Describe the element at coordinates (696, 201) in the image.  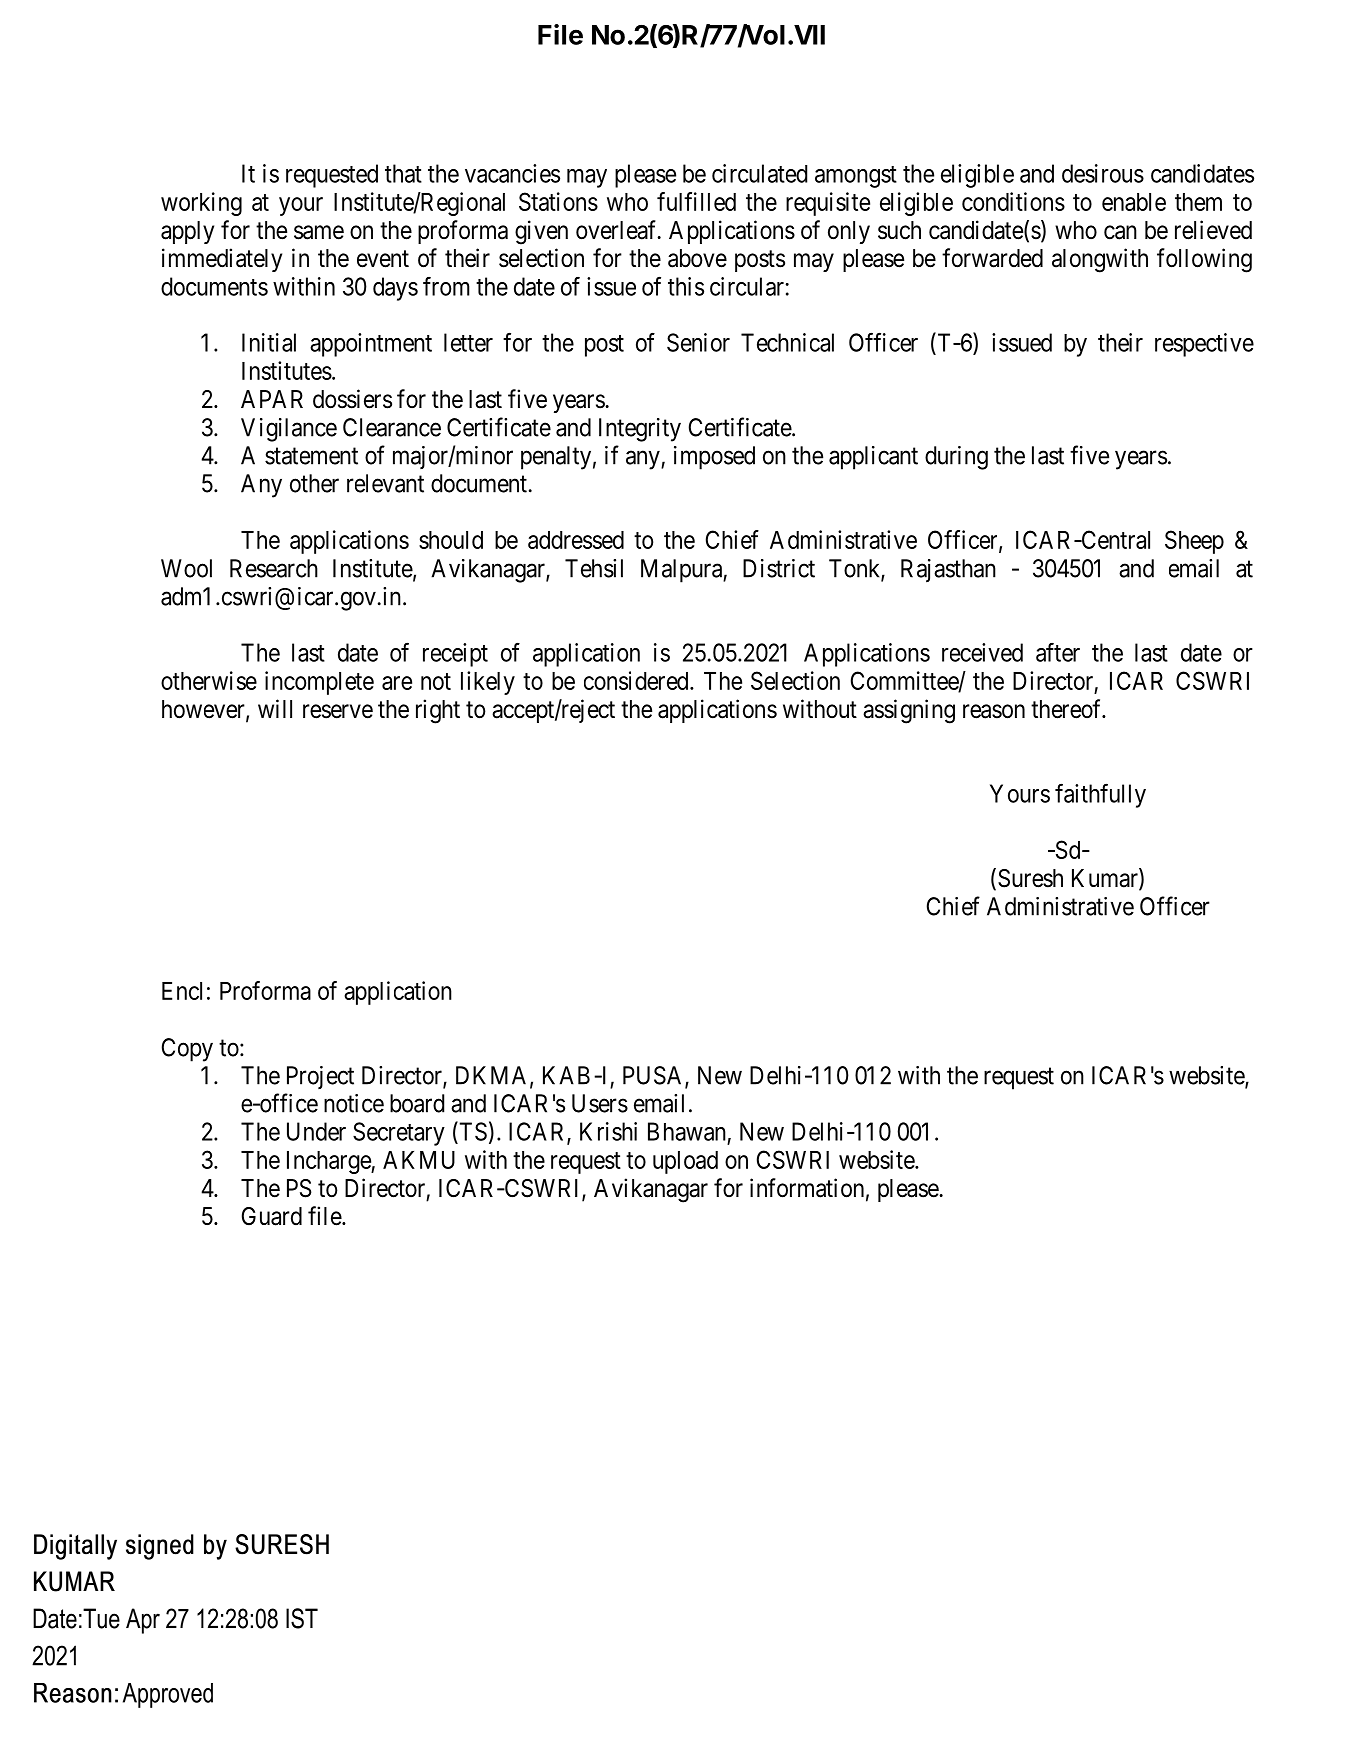
I see `fulfilled` at that location.
